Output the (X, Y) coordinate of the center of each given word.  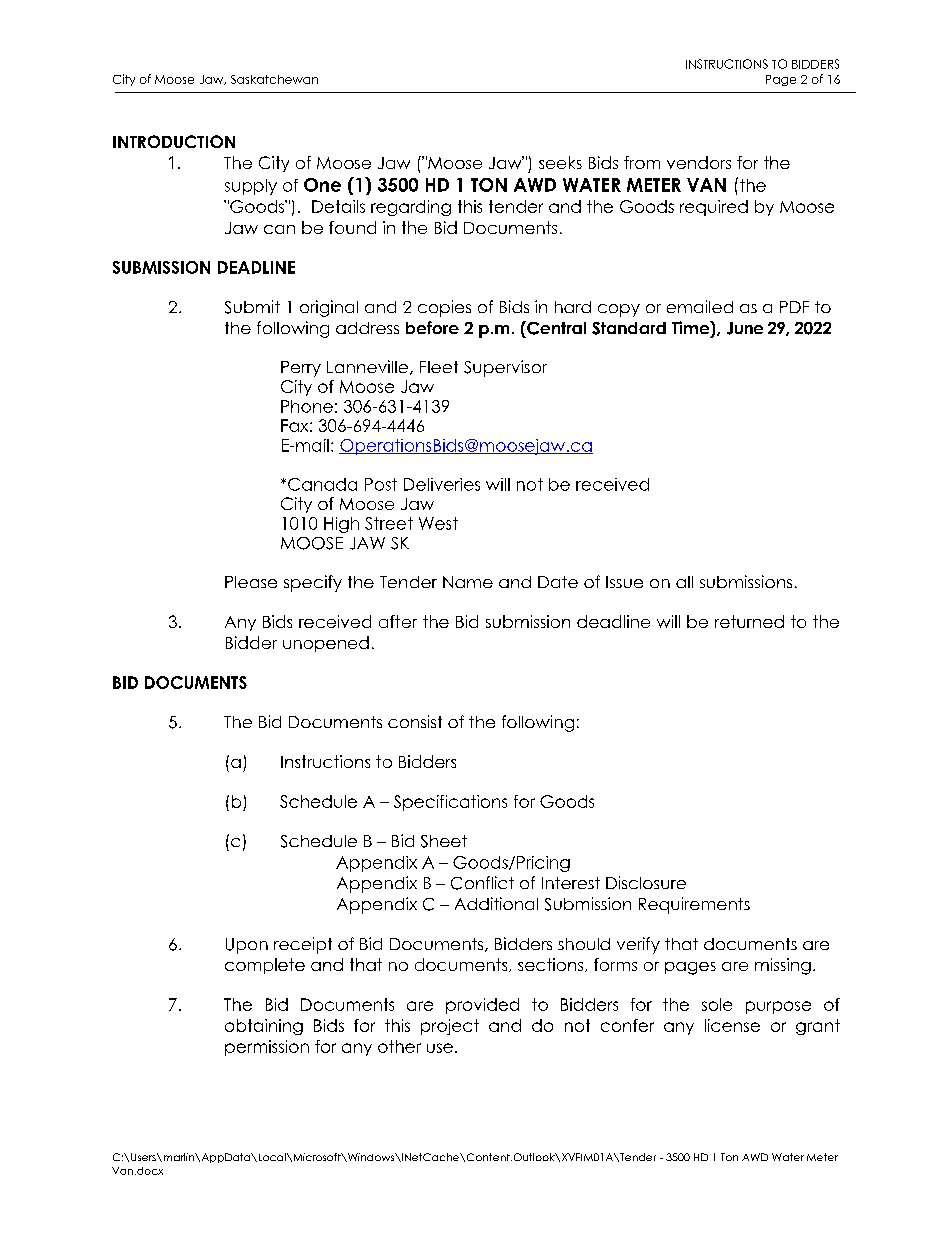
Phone (307, 406)
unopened (326, 644)
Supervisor (505, 368)
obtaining (264, 1027)
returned (749, 621)
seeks (560, 162)
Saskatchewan (274, 79)
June (745, 328)
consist (415, 721)
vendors (699, 162)
